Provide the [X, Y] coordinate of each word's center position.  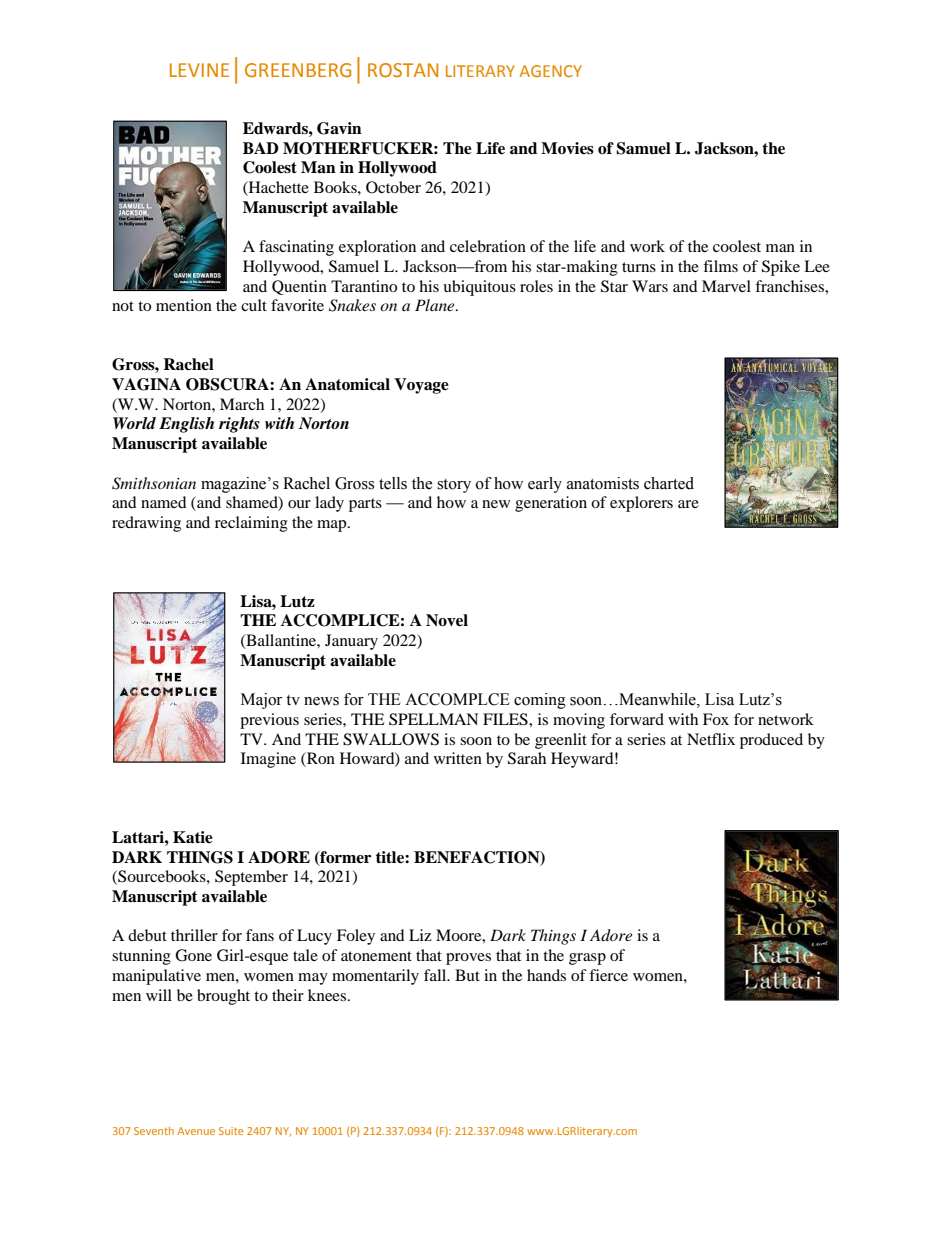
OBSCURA [228, 384]
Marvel [726, 286]
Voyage [421, 386]
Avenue [196, 1131]
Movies [567, 148]
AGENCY [551, 71]
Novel [447, 620]
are [688, 504]
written [458, 758]
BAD [261, 148]
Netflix [711, 739]
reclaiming [251, 524]
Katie [193, 837]
